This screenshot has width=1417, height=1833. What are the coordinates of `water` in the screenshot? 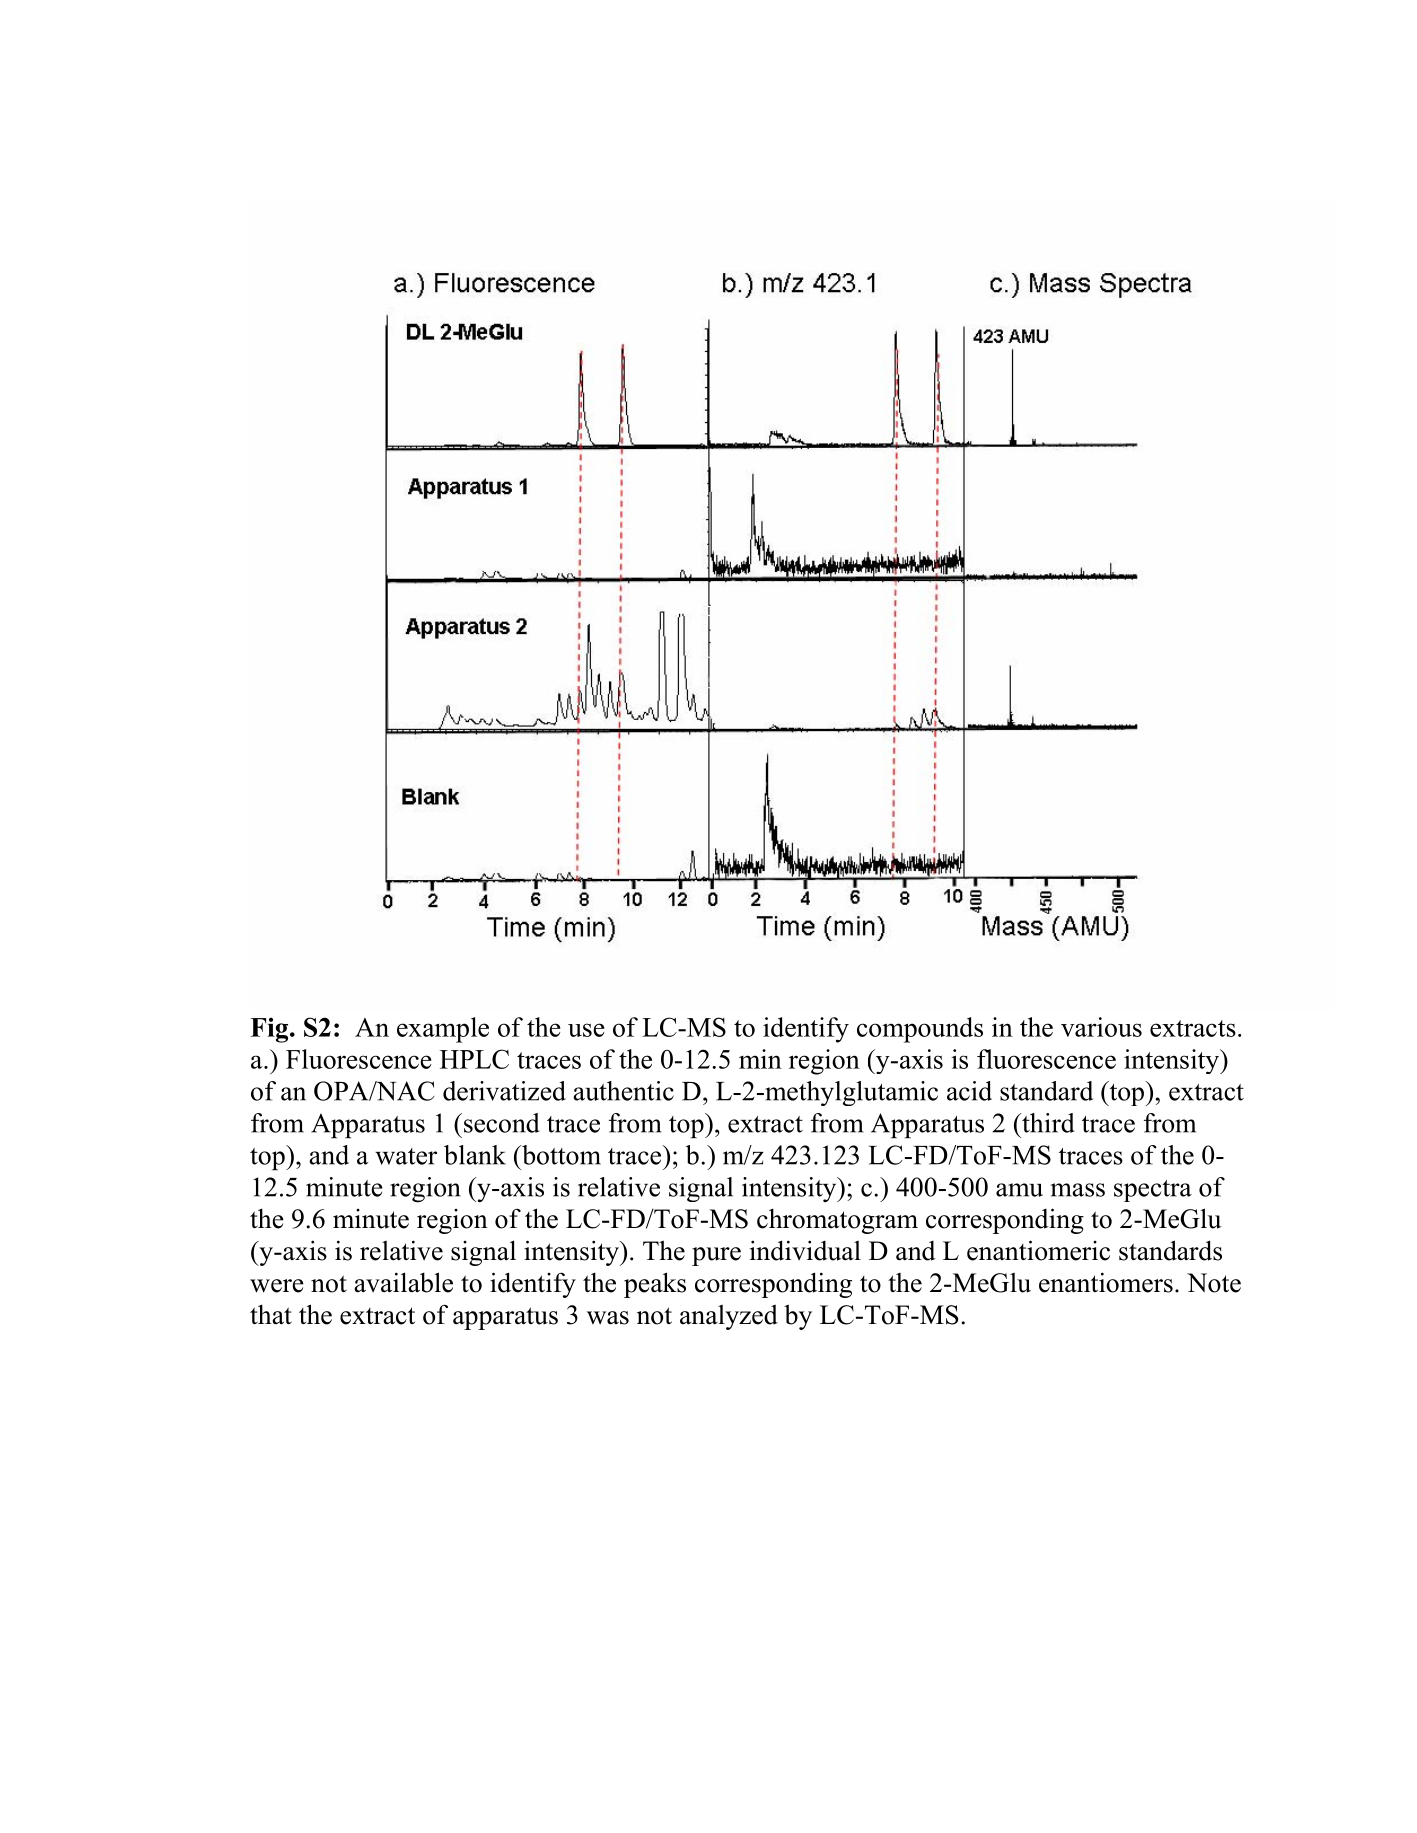 It's located at (406, 1156).
